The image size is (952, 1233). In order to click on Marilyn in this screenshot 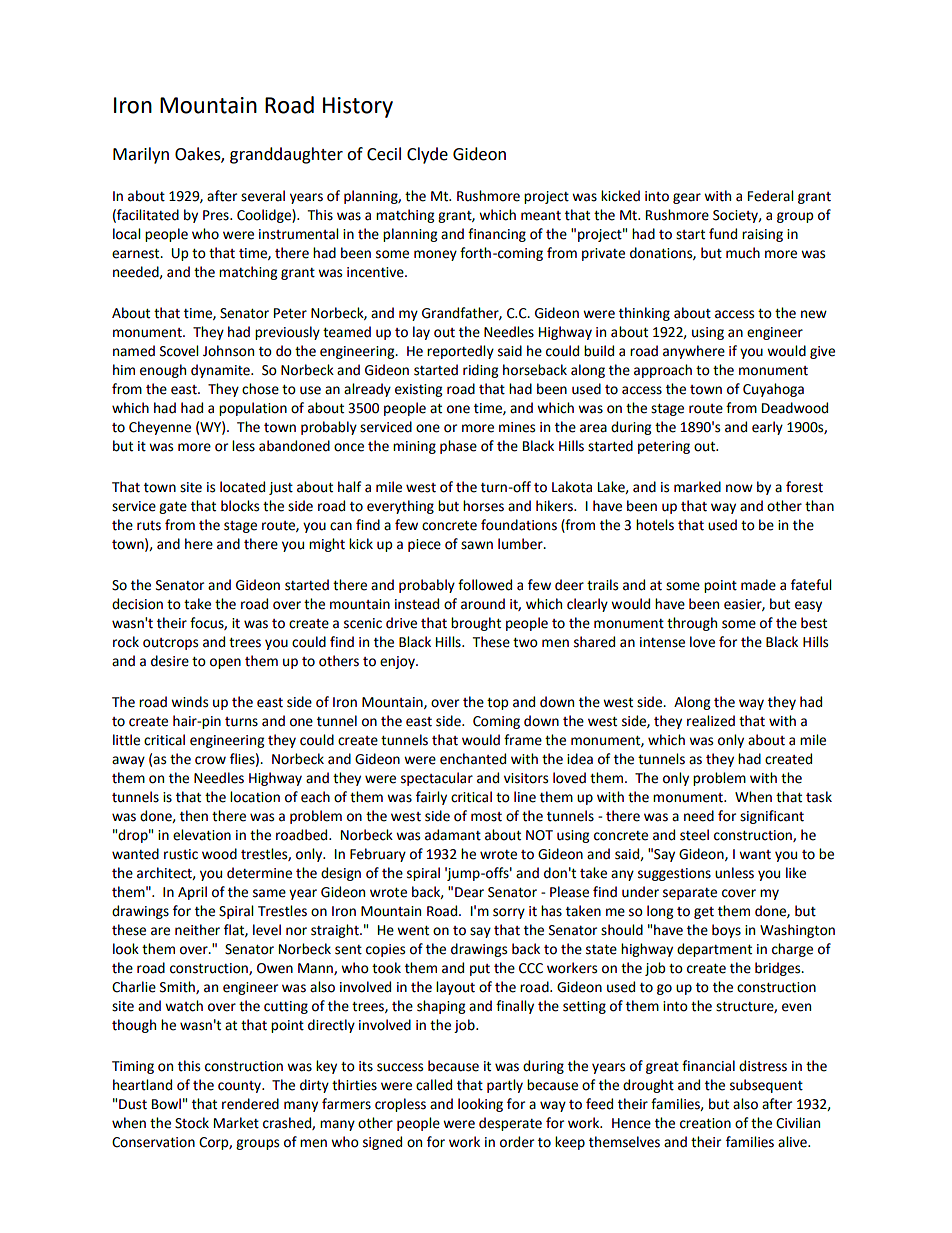, I will do `click(141, 155)`.
